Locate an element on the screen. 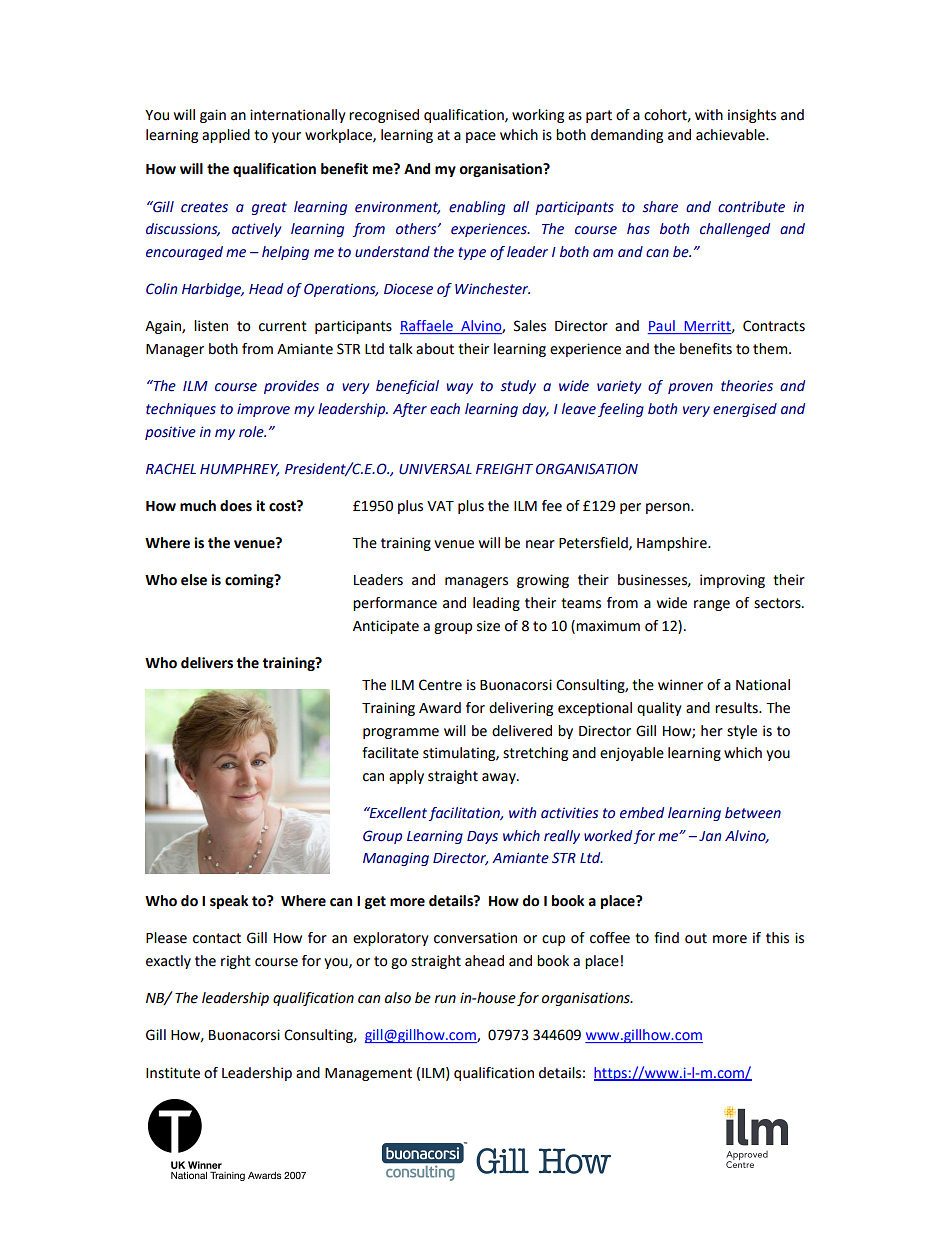  find is located at coordinates (666, 938).
